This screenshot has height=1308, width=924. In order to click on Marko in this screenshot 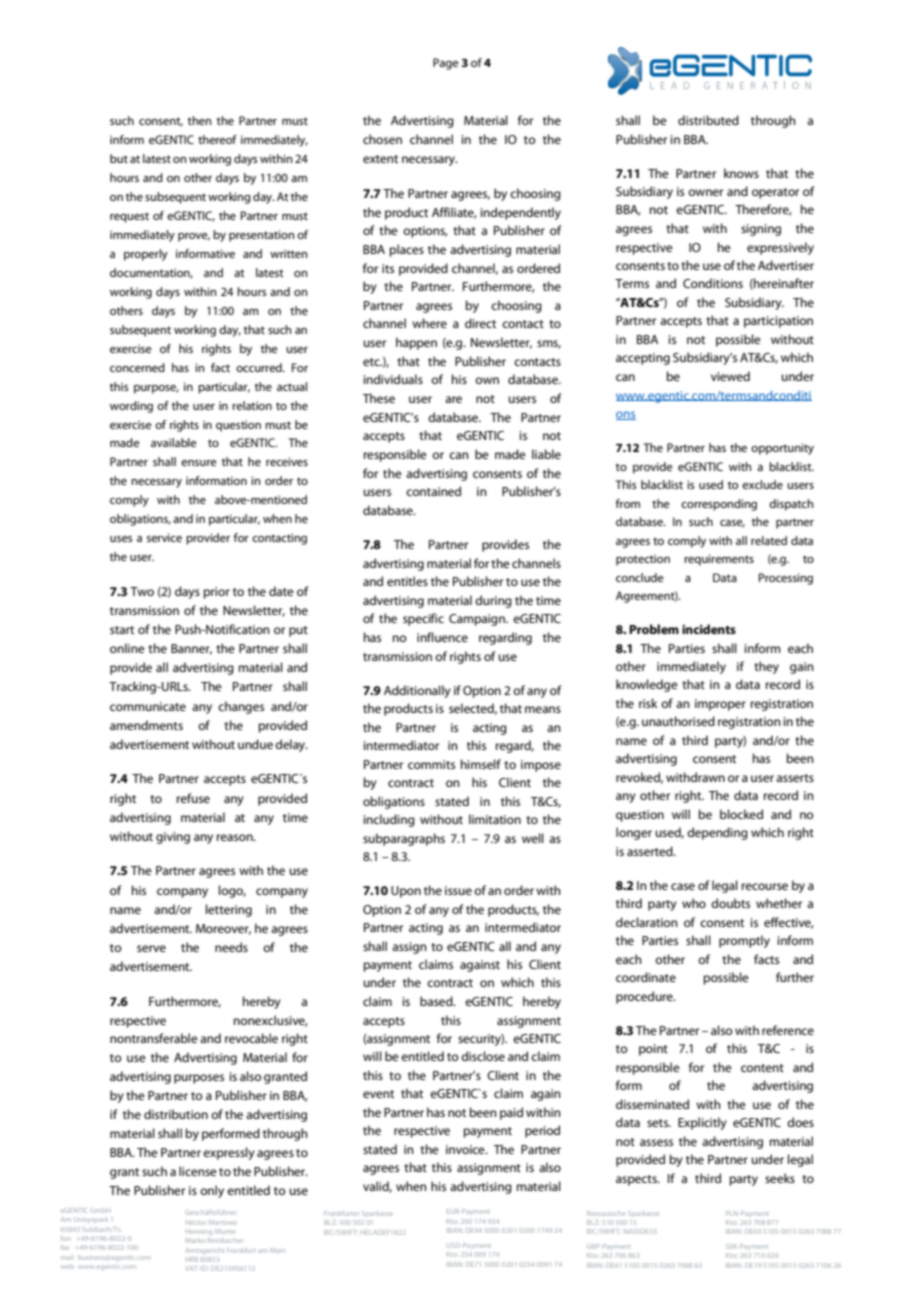, I will do `click(195, 1240)`.
